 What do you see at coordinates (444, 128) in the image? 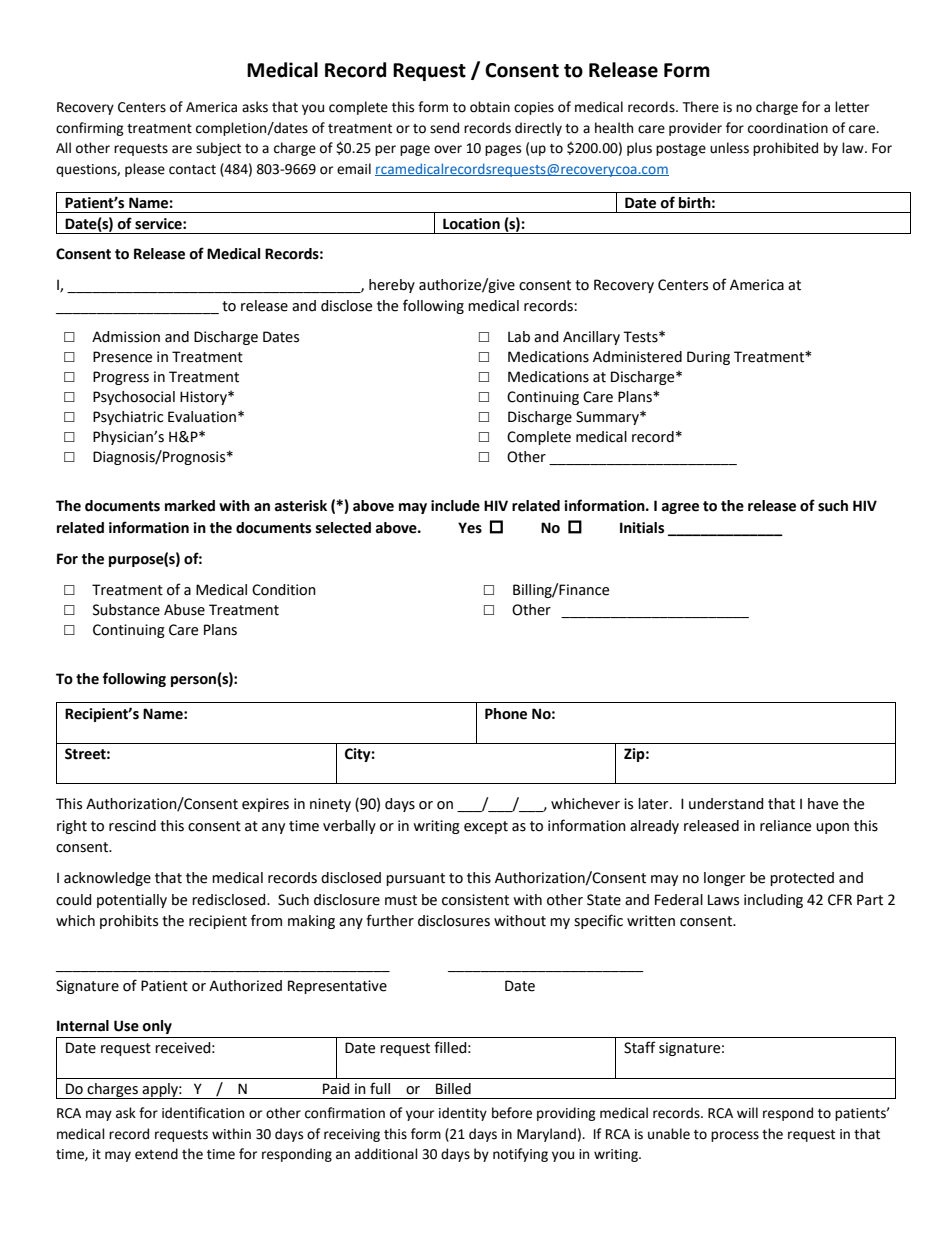
I see `send` at bounding box center [444, 128].
